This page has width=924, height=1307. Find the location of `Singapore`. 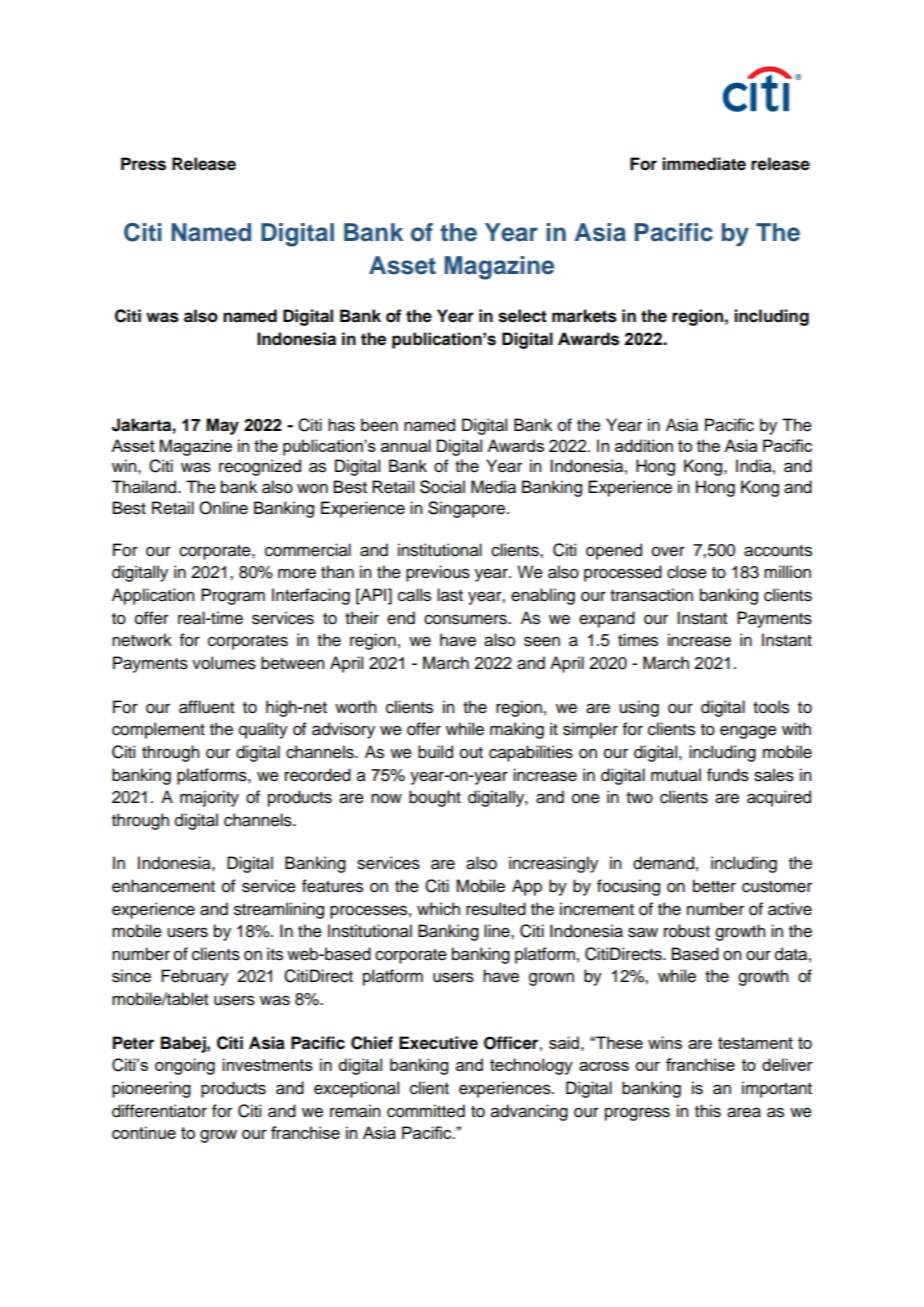

Singapore is located at coordinates (468, 509).
